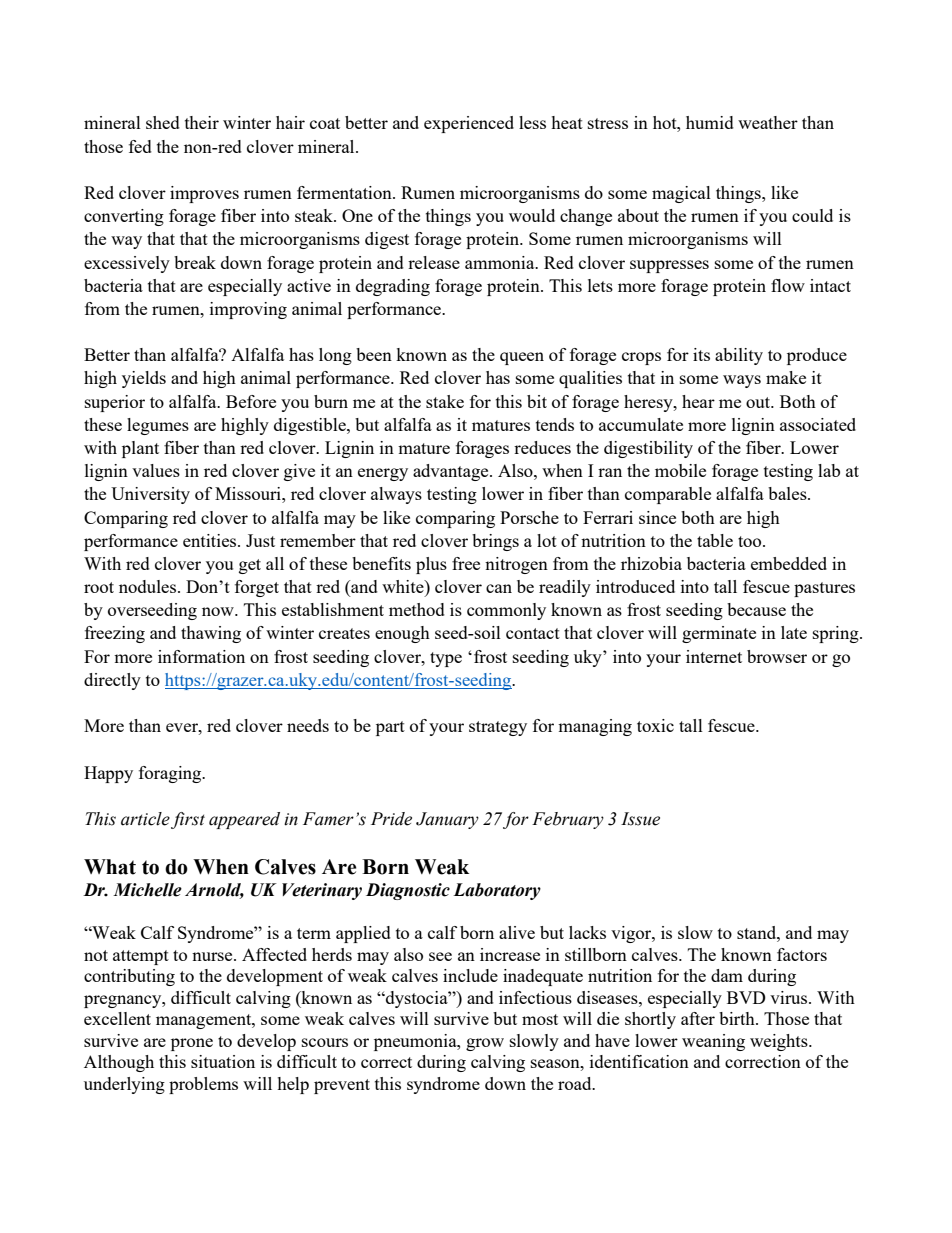  What do you see at coordinates (768, 122) in the screenshot?
I see `weather` at bounding box center [768, 122].
